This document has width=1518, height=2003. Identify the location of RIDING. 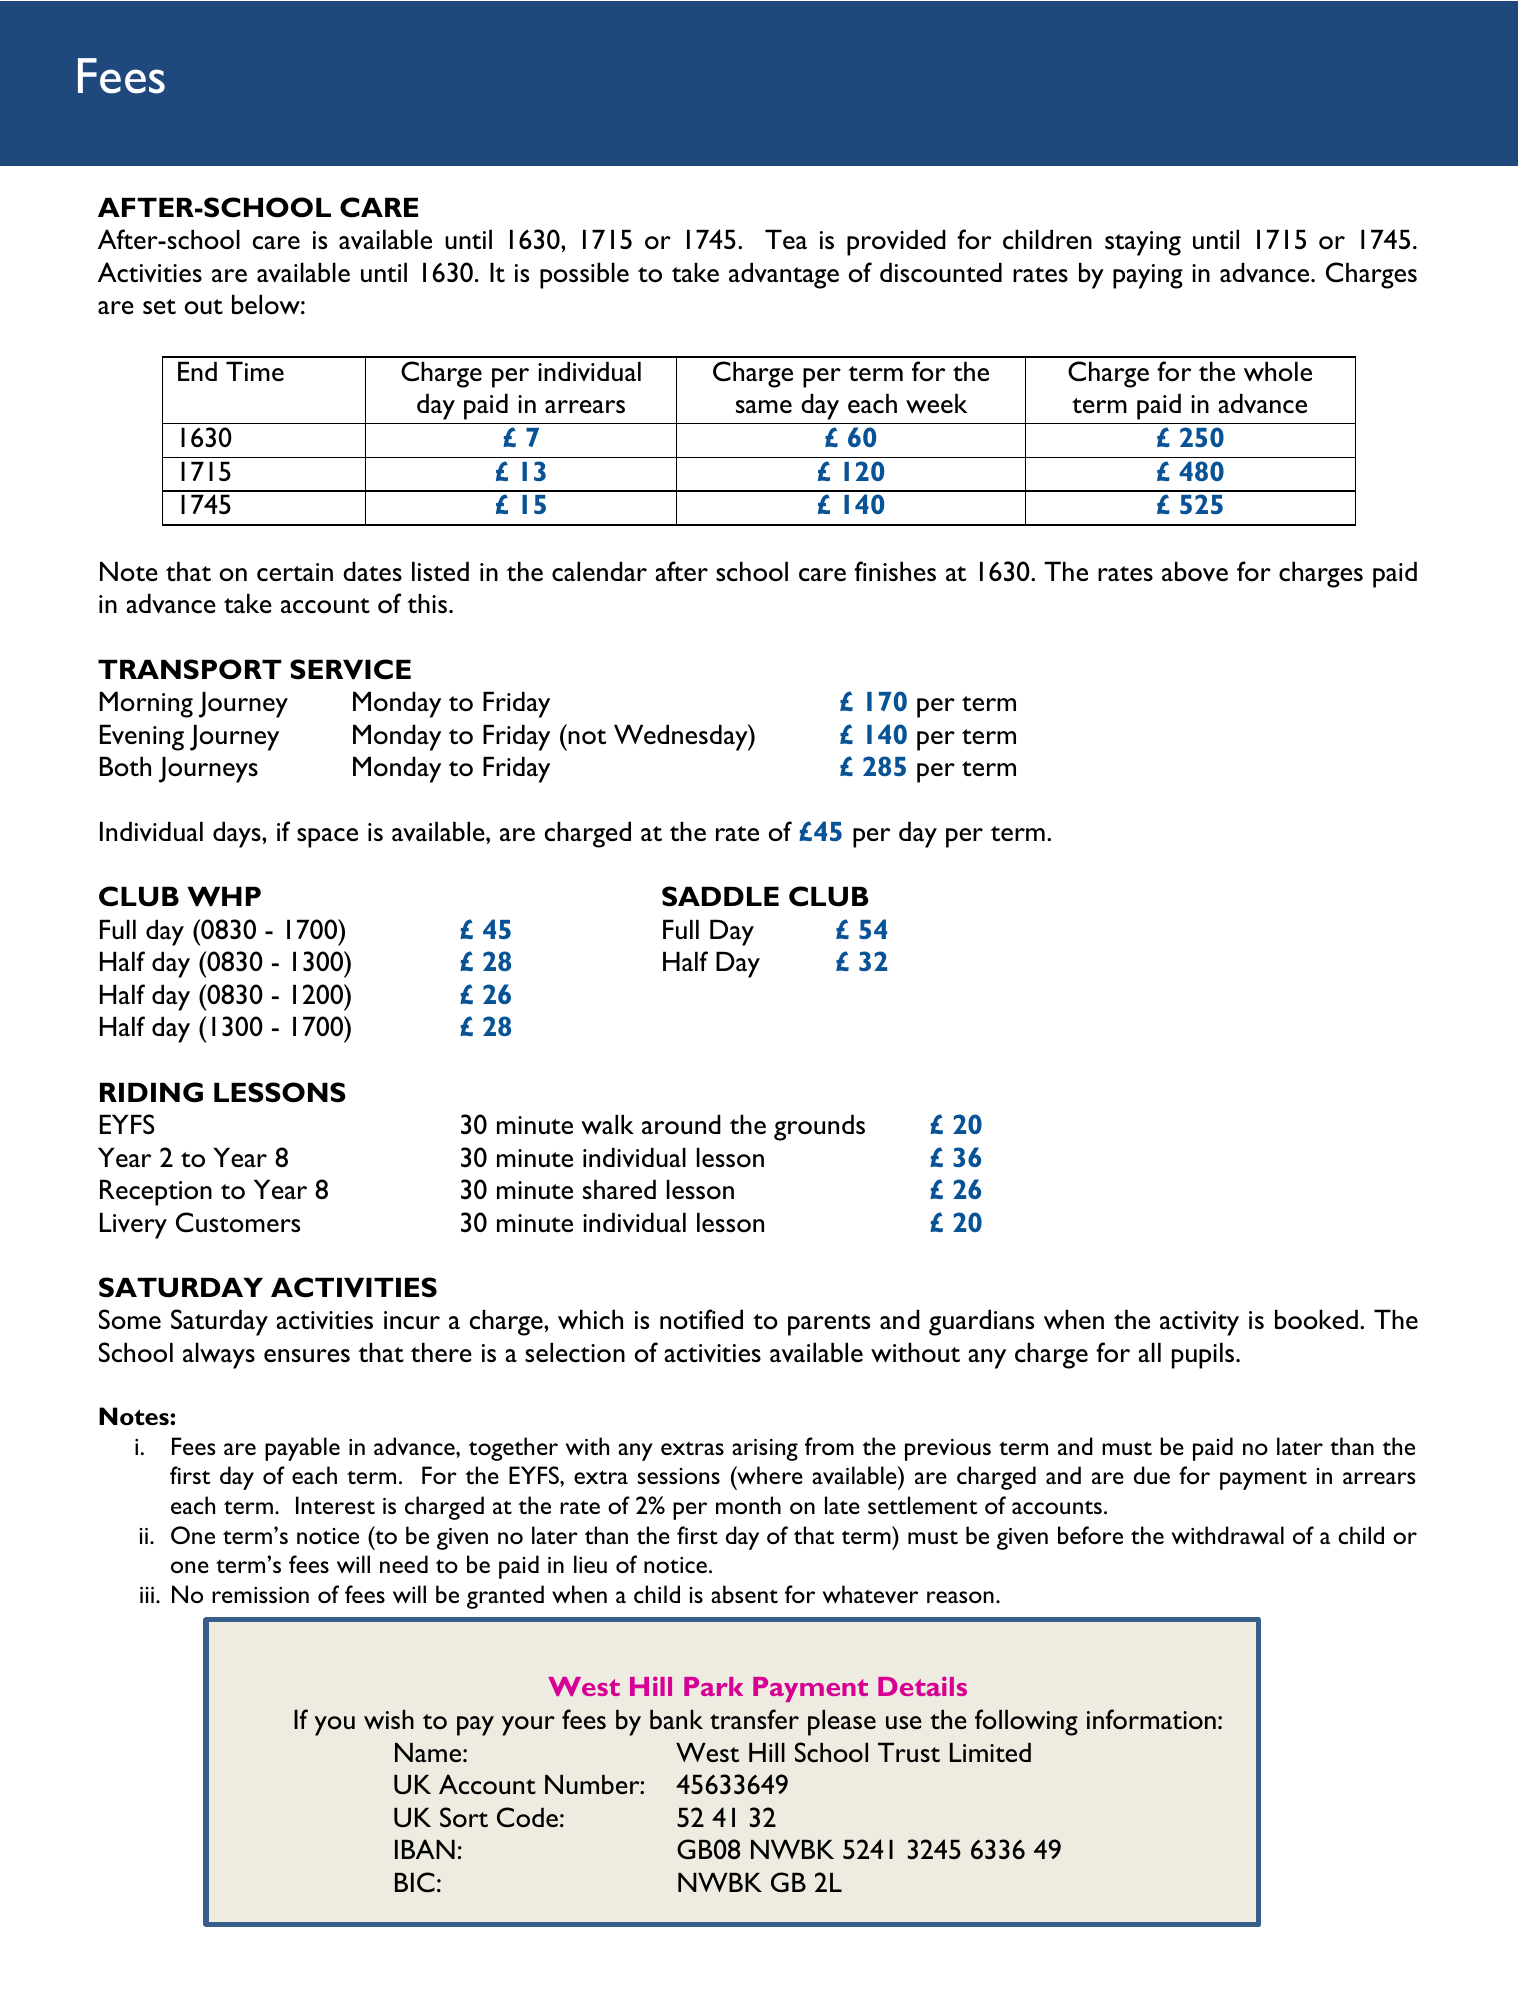
(151, 1092).
